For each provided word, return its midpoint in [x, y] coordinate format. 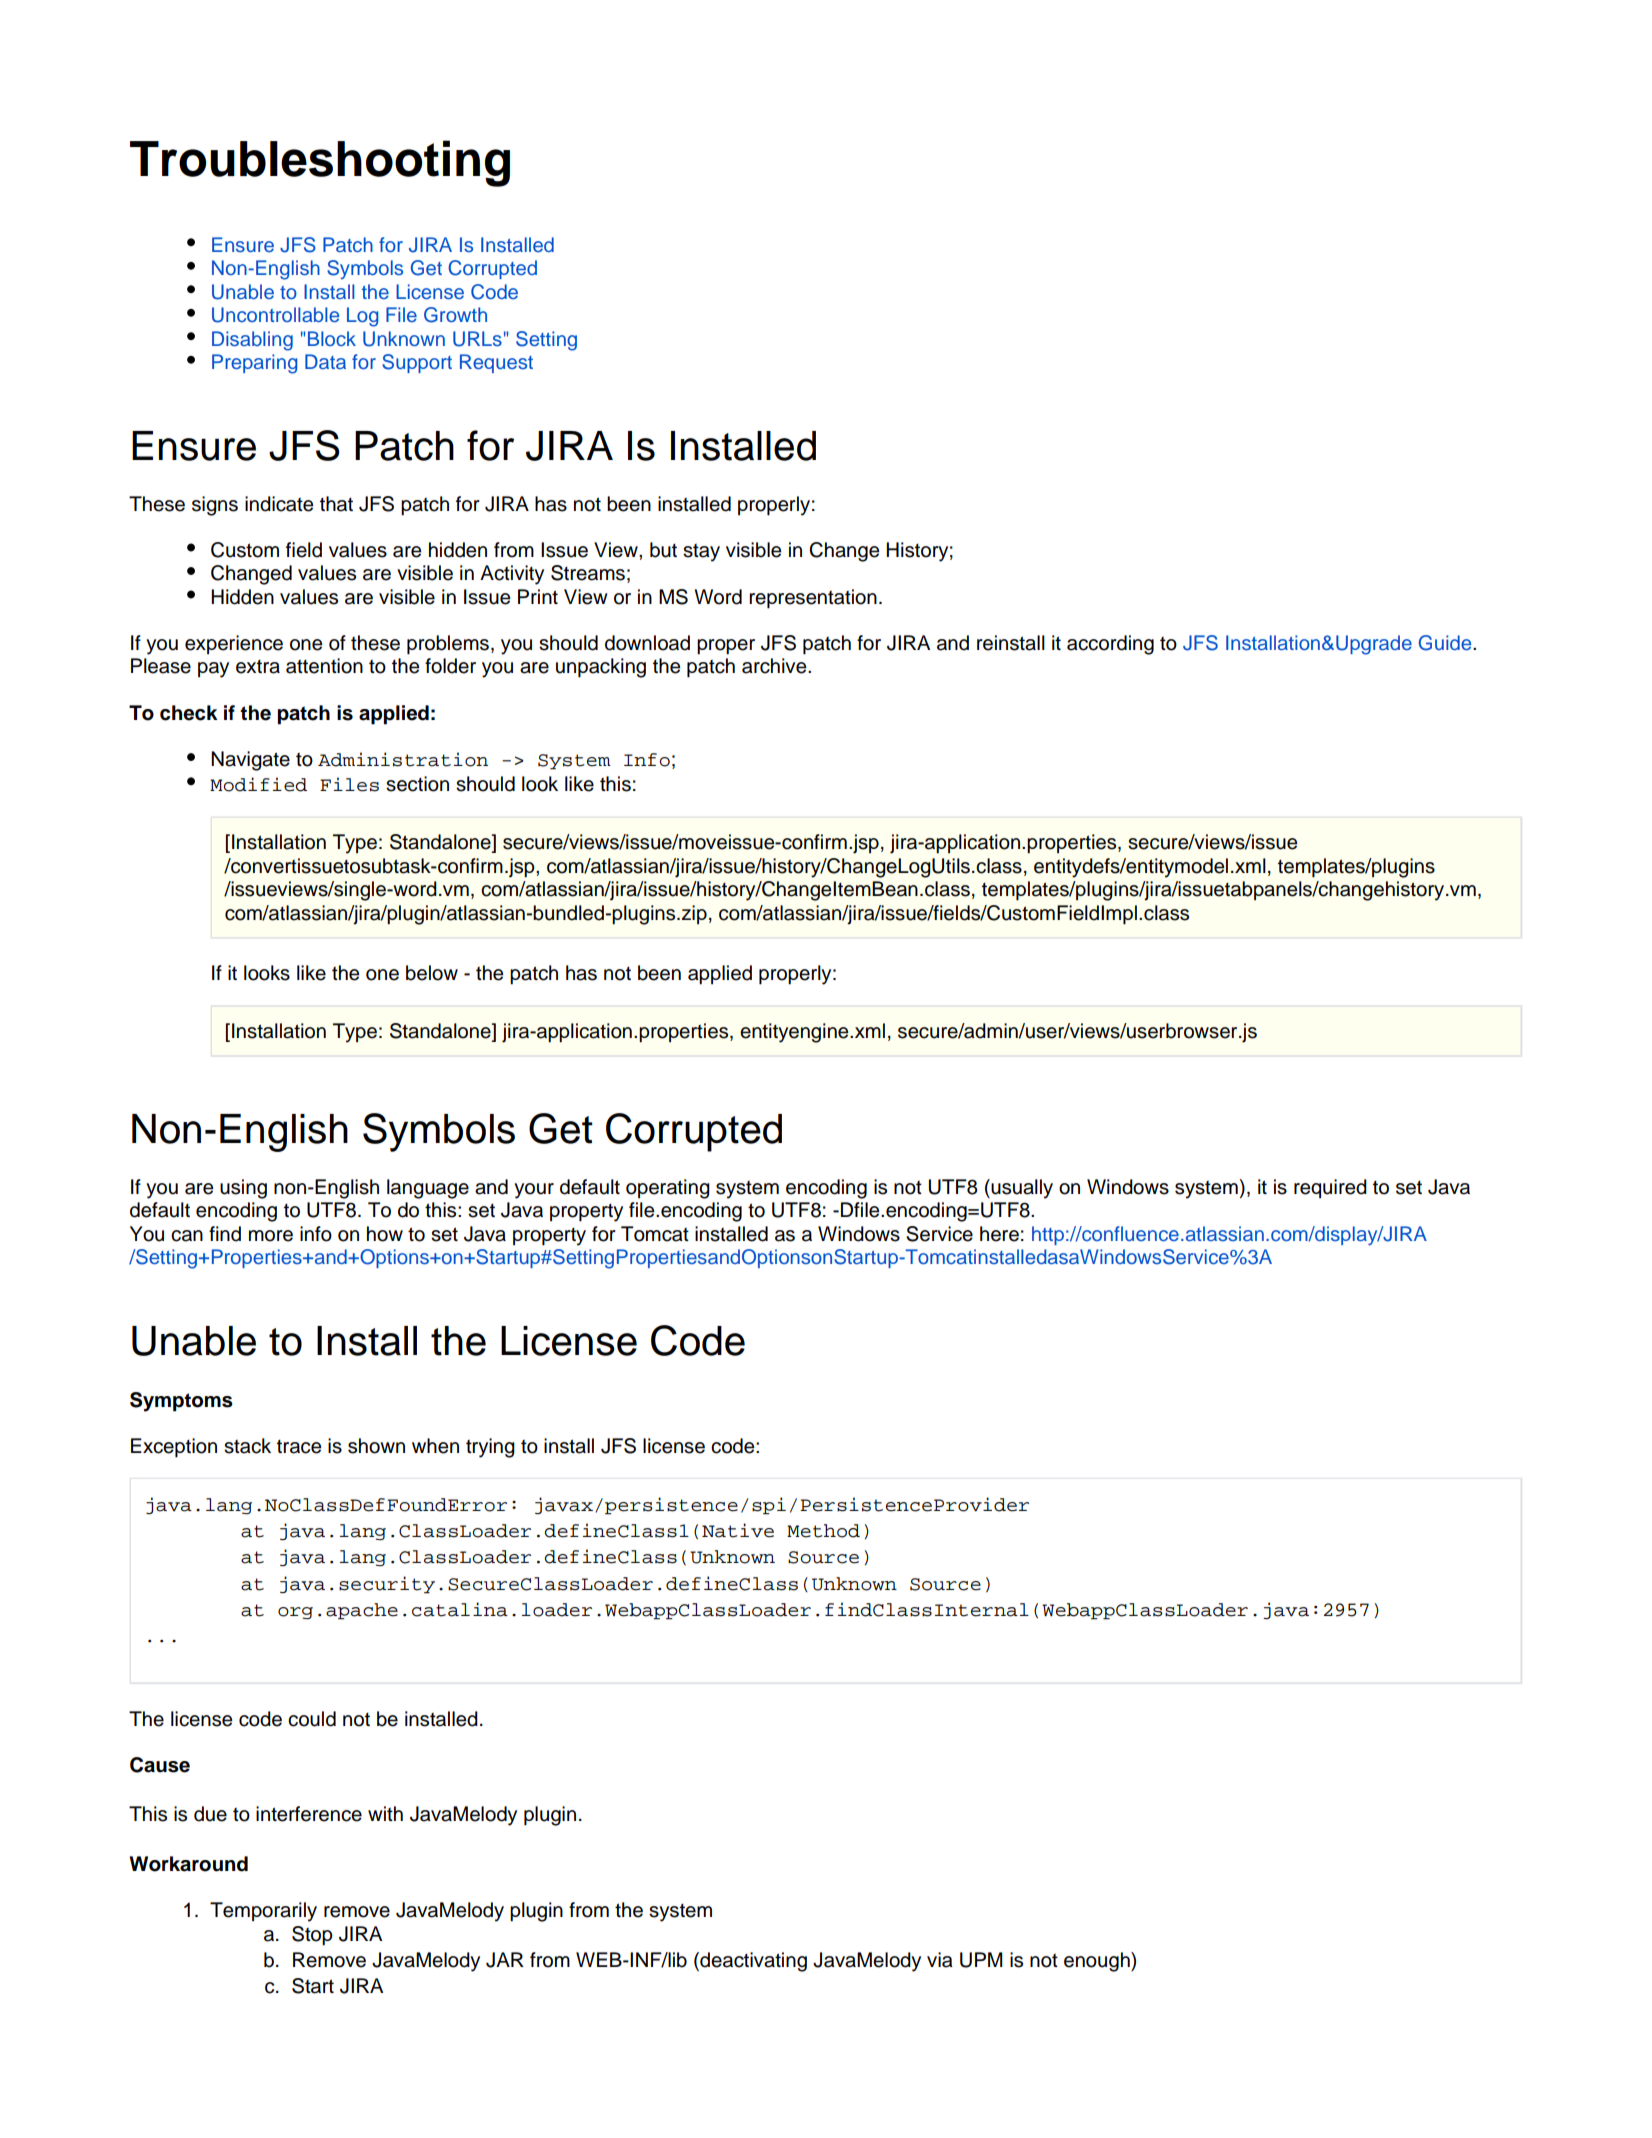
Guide [1446, 643]
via [940, 1960]
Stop [312, 1936]
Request [496, 363]
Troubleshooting [320, 163]
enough [1098, 1962]
